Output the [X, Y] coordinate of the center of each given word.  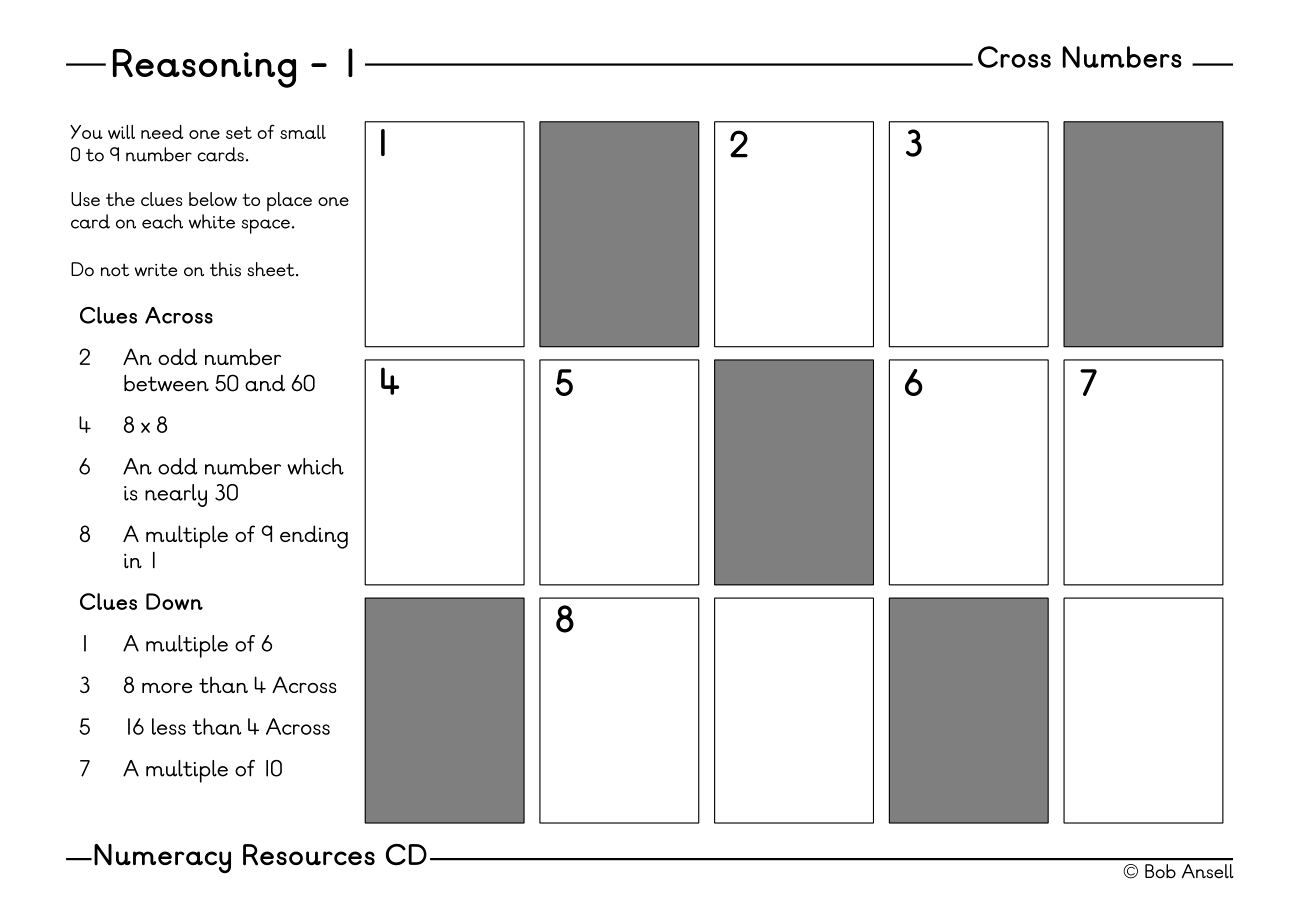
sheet [272, 269]
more [167, 688]
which [315, 466]
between [166, 383]
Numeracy [162, 859]
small [303, 132]
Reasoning [204, 68]
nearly [176, 495]
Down [174, 601]
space [267, 226]
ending [314, 537]
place [289, 201]
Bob [1160, 871]
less [169, 726]
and [265, 383]
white [212, 221]
